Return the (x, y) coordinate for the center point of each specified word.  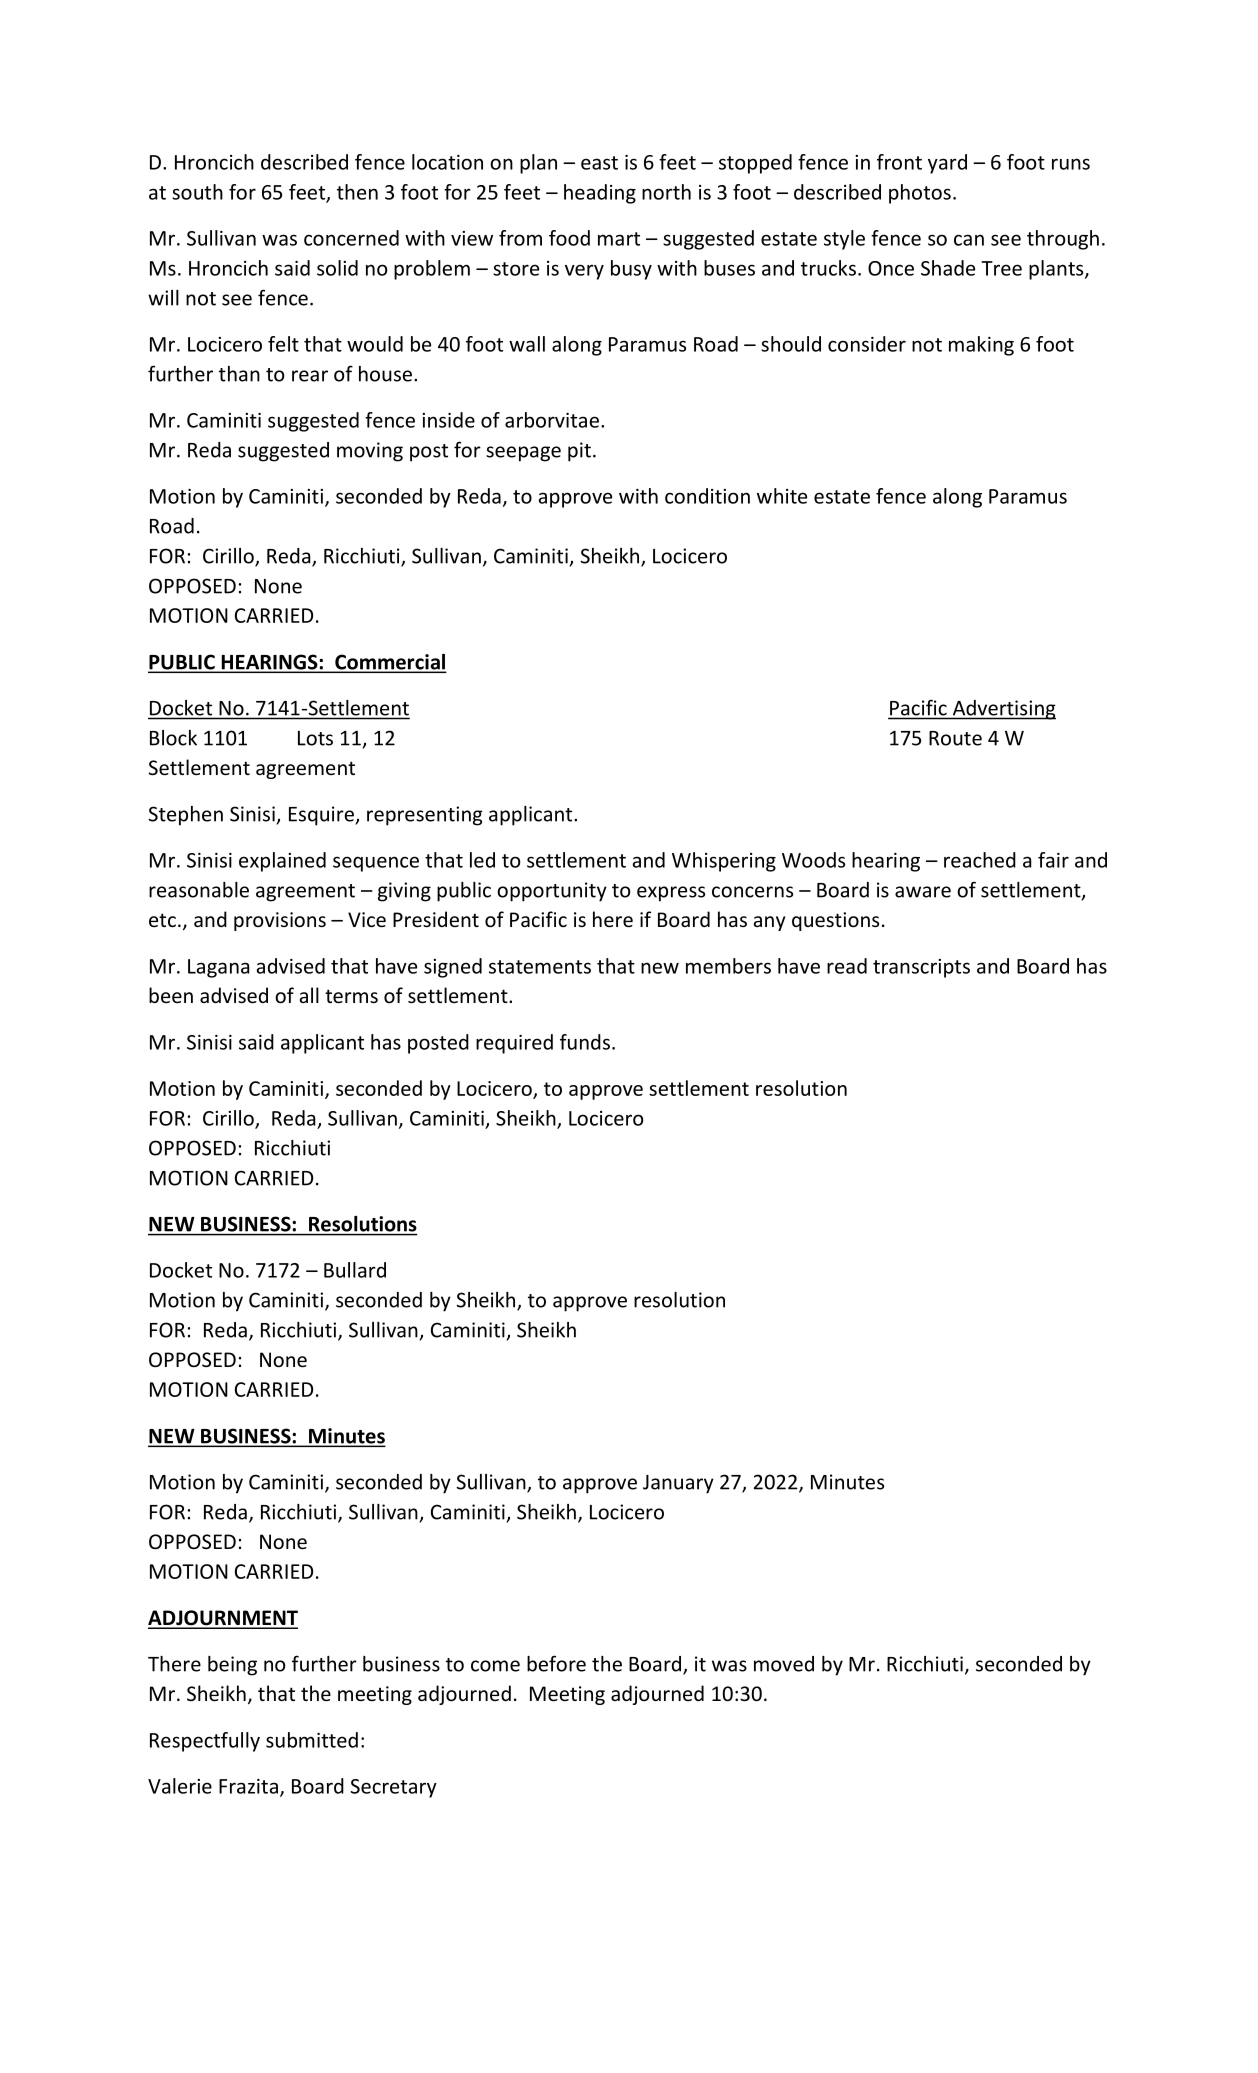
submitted (312, 1740)
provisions (280, 921)
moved (784, 1664)
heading (600, 194)
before (556, 1663)
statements (540, 967)
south (197, 192)
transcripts (921, 968)
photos (920, 194)
